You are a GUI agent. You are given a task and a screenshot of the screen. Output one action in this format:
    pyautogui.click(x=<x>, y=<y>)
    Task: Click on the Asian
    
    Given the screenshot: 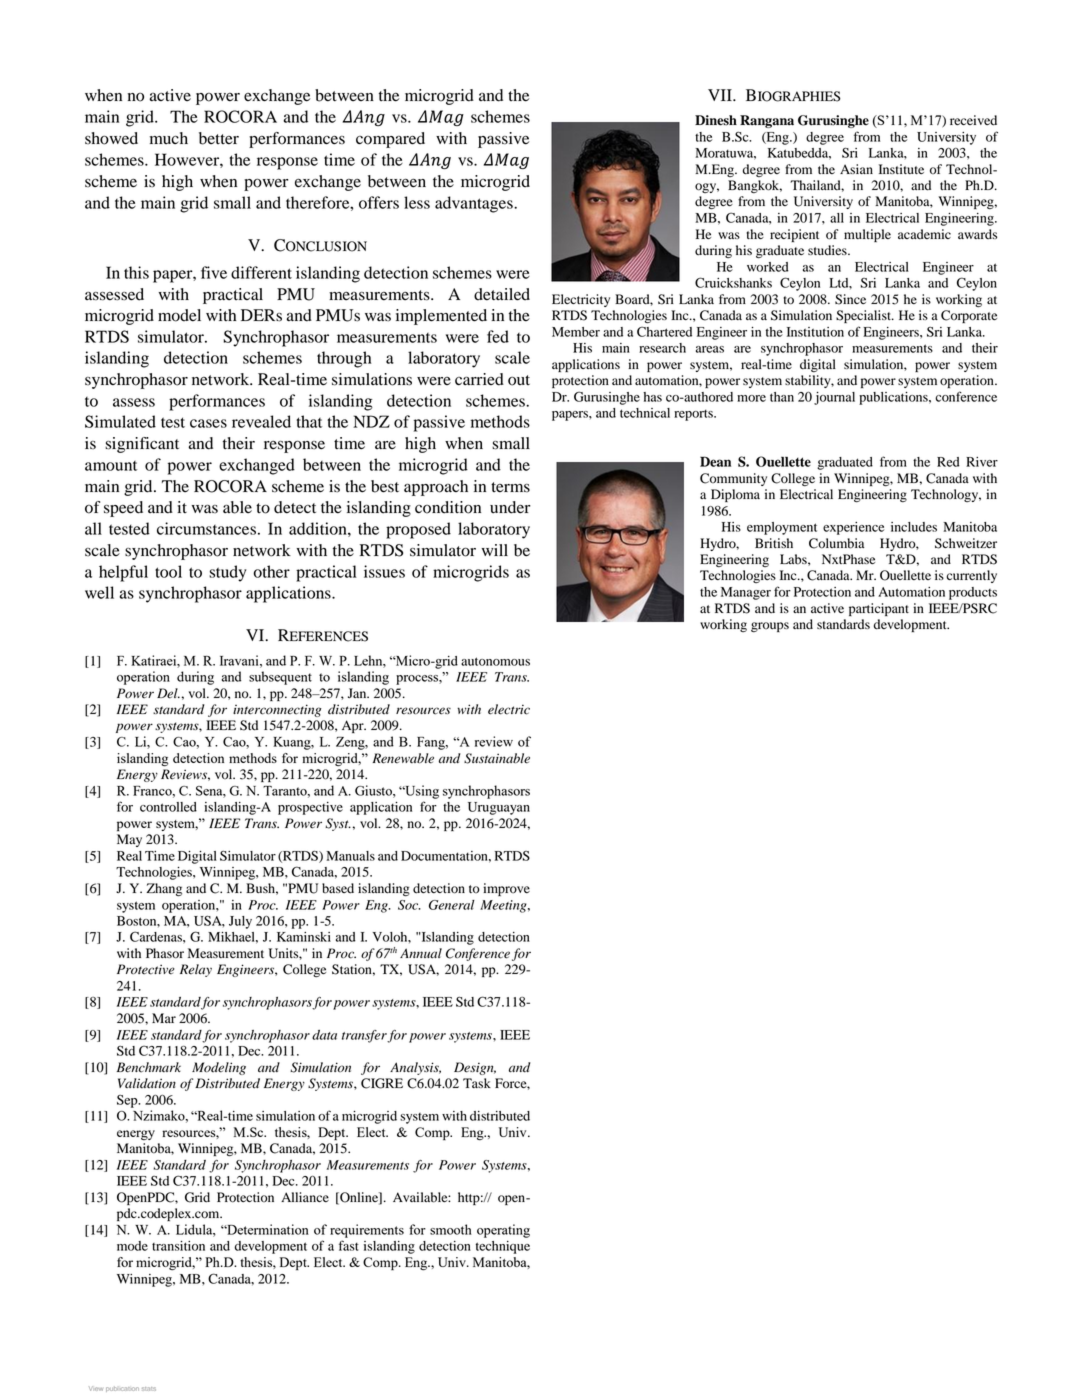 What is the action you would take?
    pyautogui.click(x=856, y=169)
